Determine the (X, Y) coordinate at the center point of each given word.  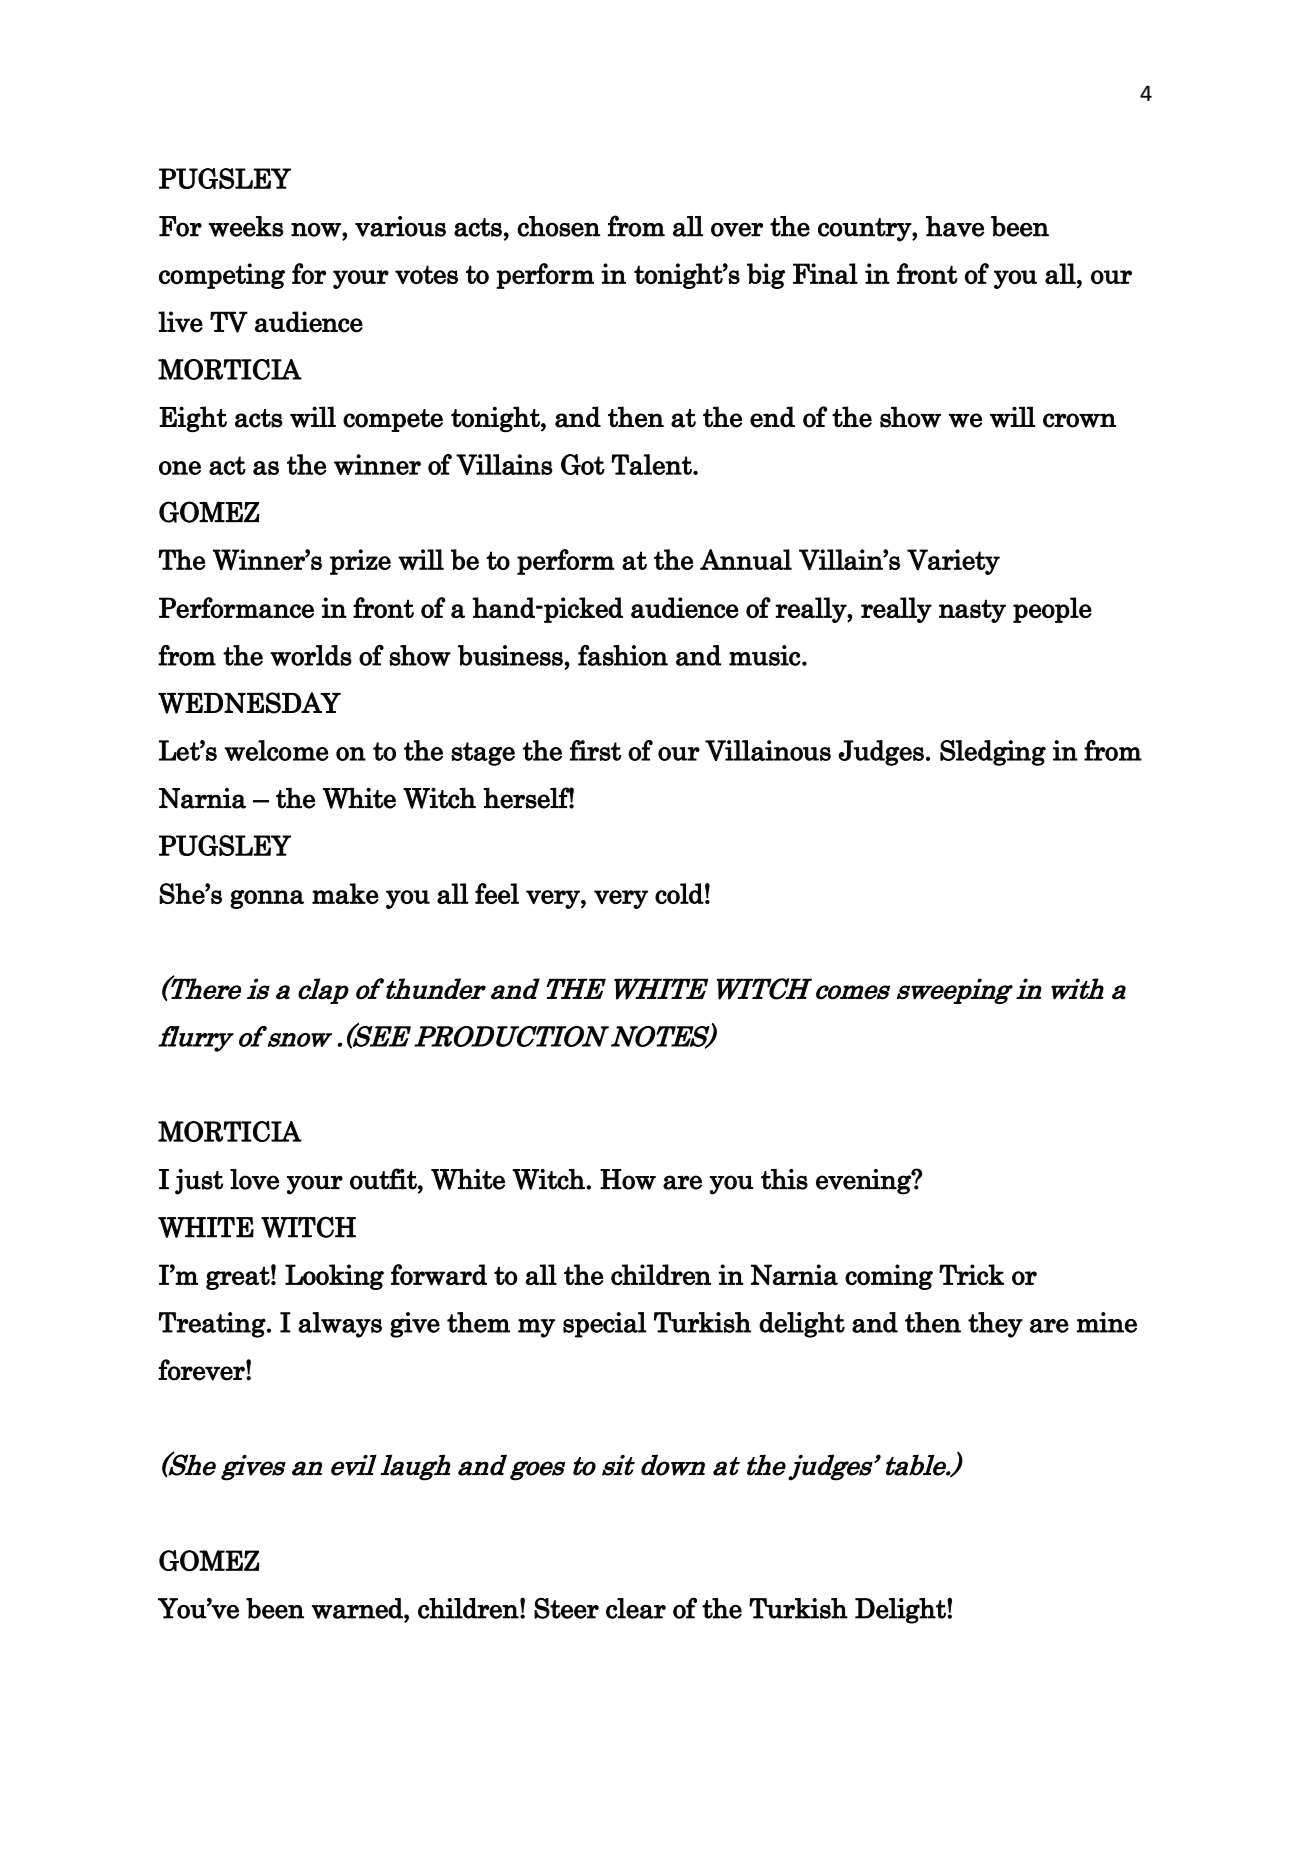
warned (358, 1608)
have (955, 226)
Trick (971, 1274)
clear (636, 1608)
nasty (972, 611)
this (784, 1179)
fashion (623, 655)
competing (222, 276)
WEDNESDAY (249, 703)
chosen (558, 226)
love (254, 1179)
